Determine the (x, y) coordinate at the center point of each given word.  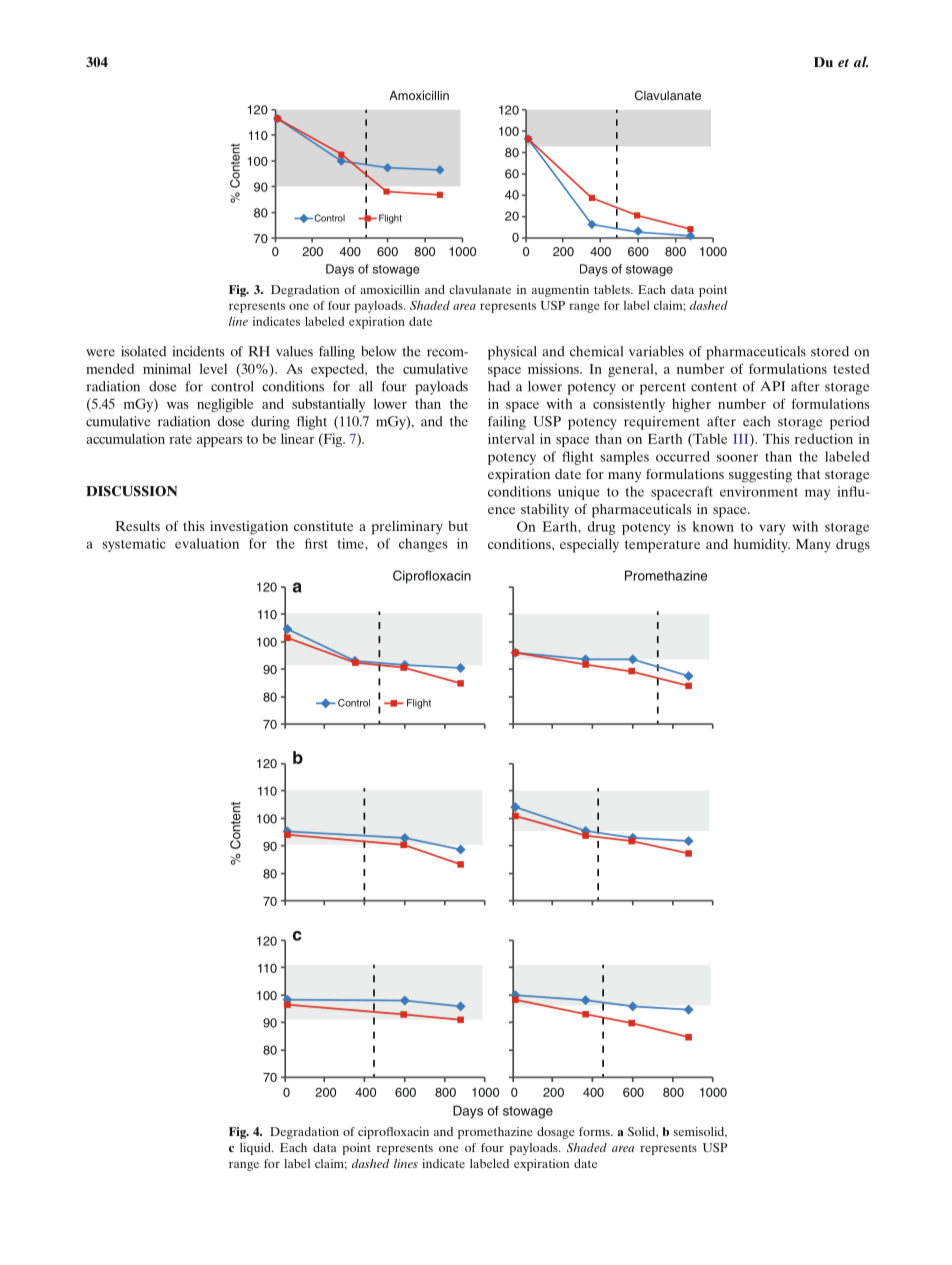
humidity (762, 546)
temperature (662, 546)
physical (512, 353)
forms (595, 1131)
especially (589, 546)
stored (830, 351)
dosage (556, 1133)
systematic (134, 545)
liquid (256, 1149)
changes (423, 545)
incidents (198, 351)
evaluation (207, 543)
